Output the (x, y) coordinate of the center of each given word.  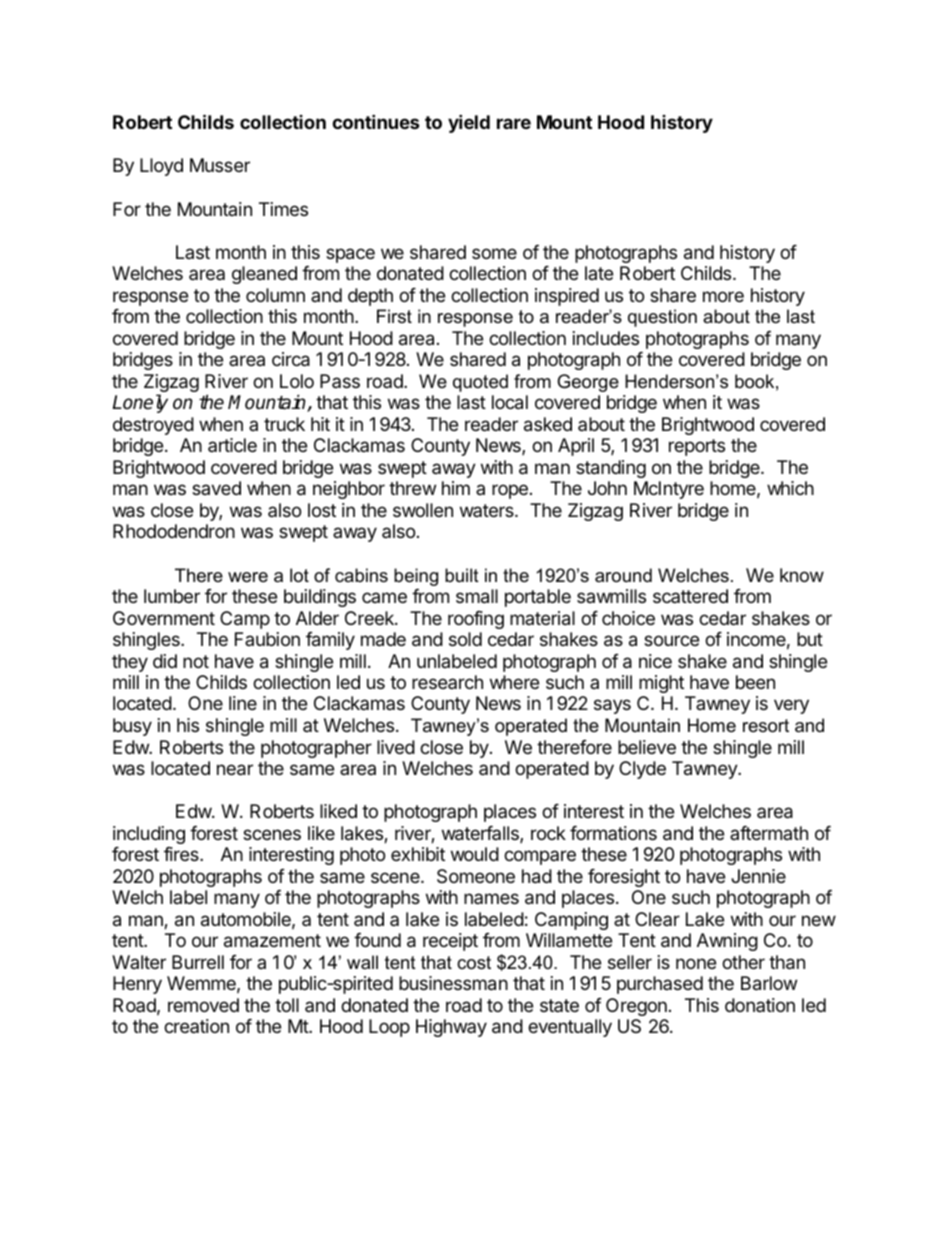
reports (697, 447)
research (447, 682)
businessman (453, 983)
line (243, 703)
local (510, 402)
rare (514, 123)
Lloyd (161, 167)
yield (469, 123)
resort (766, 726)
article (232, 445)
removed (203, 1005)
